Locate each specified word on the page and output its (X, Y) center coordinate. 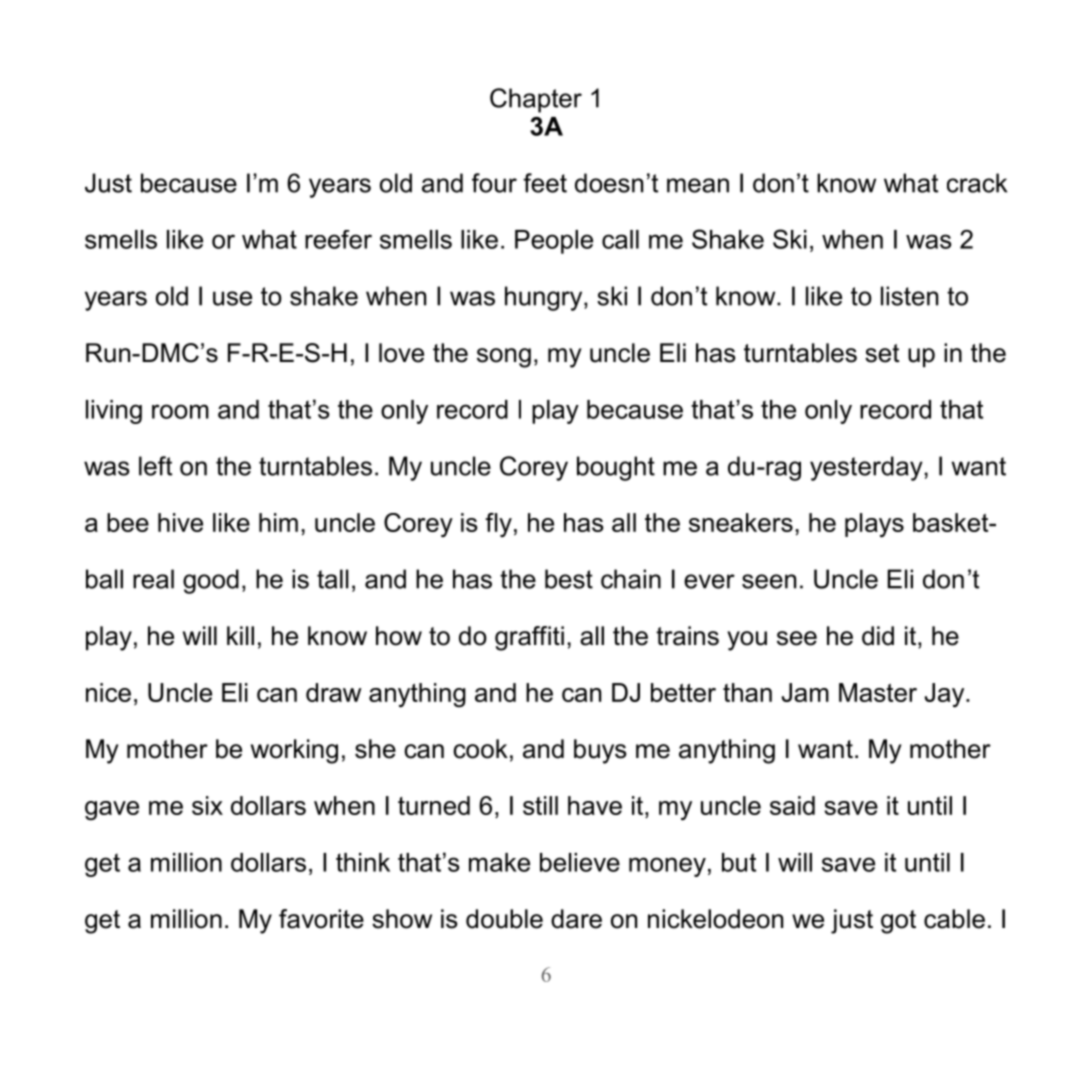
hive (180, 522)
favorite (321, 919)
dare (576, 919)
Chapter (536, 100)
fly (498, 525)
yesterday (866, 468)
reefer (338, 239)
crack (977, 183)
